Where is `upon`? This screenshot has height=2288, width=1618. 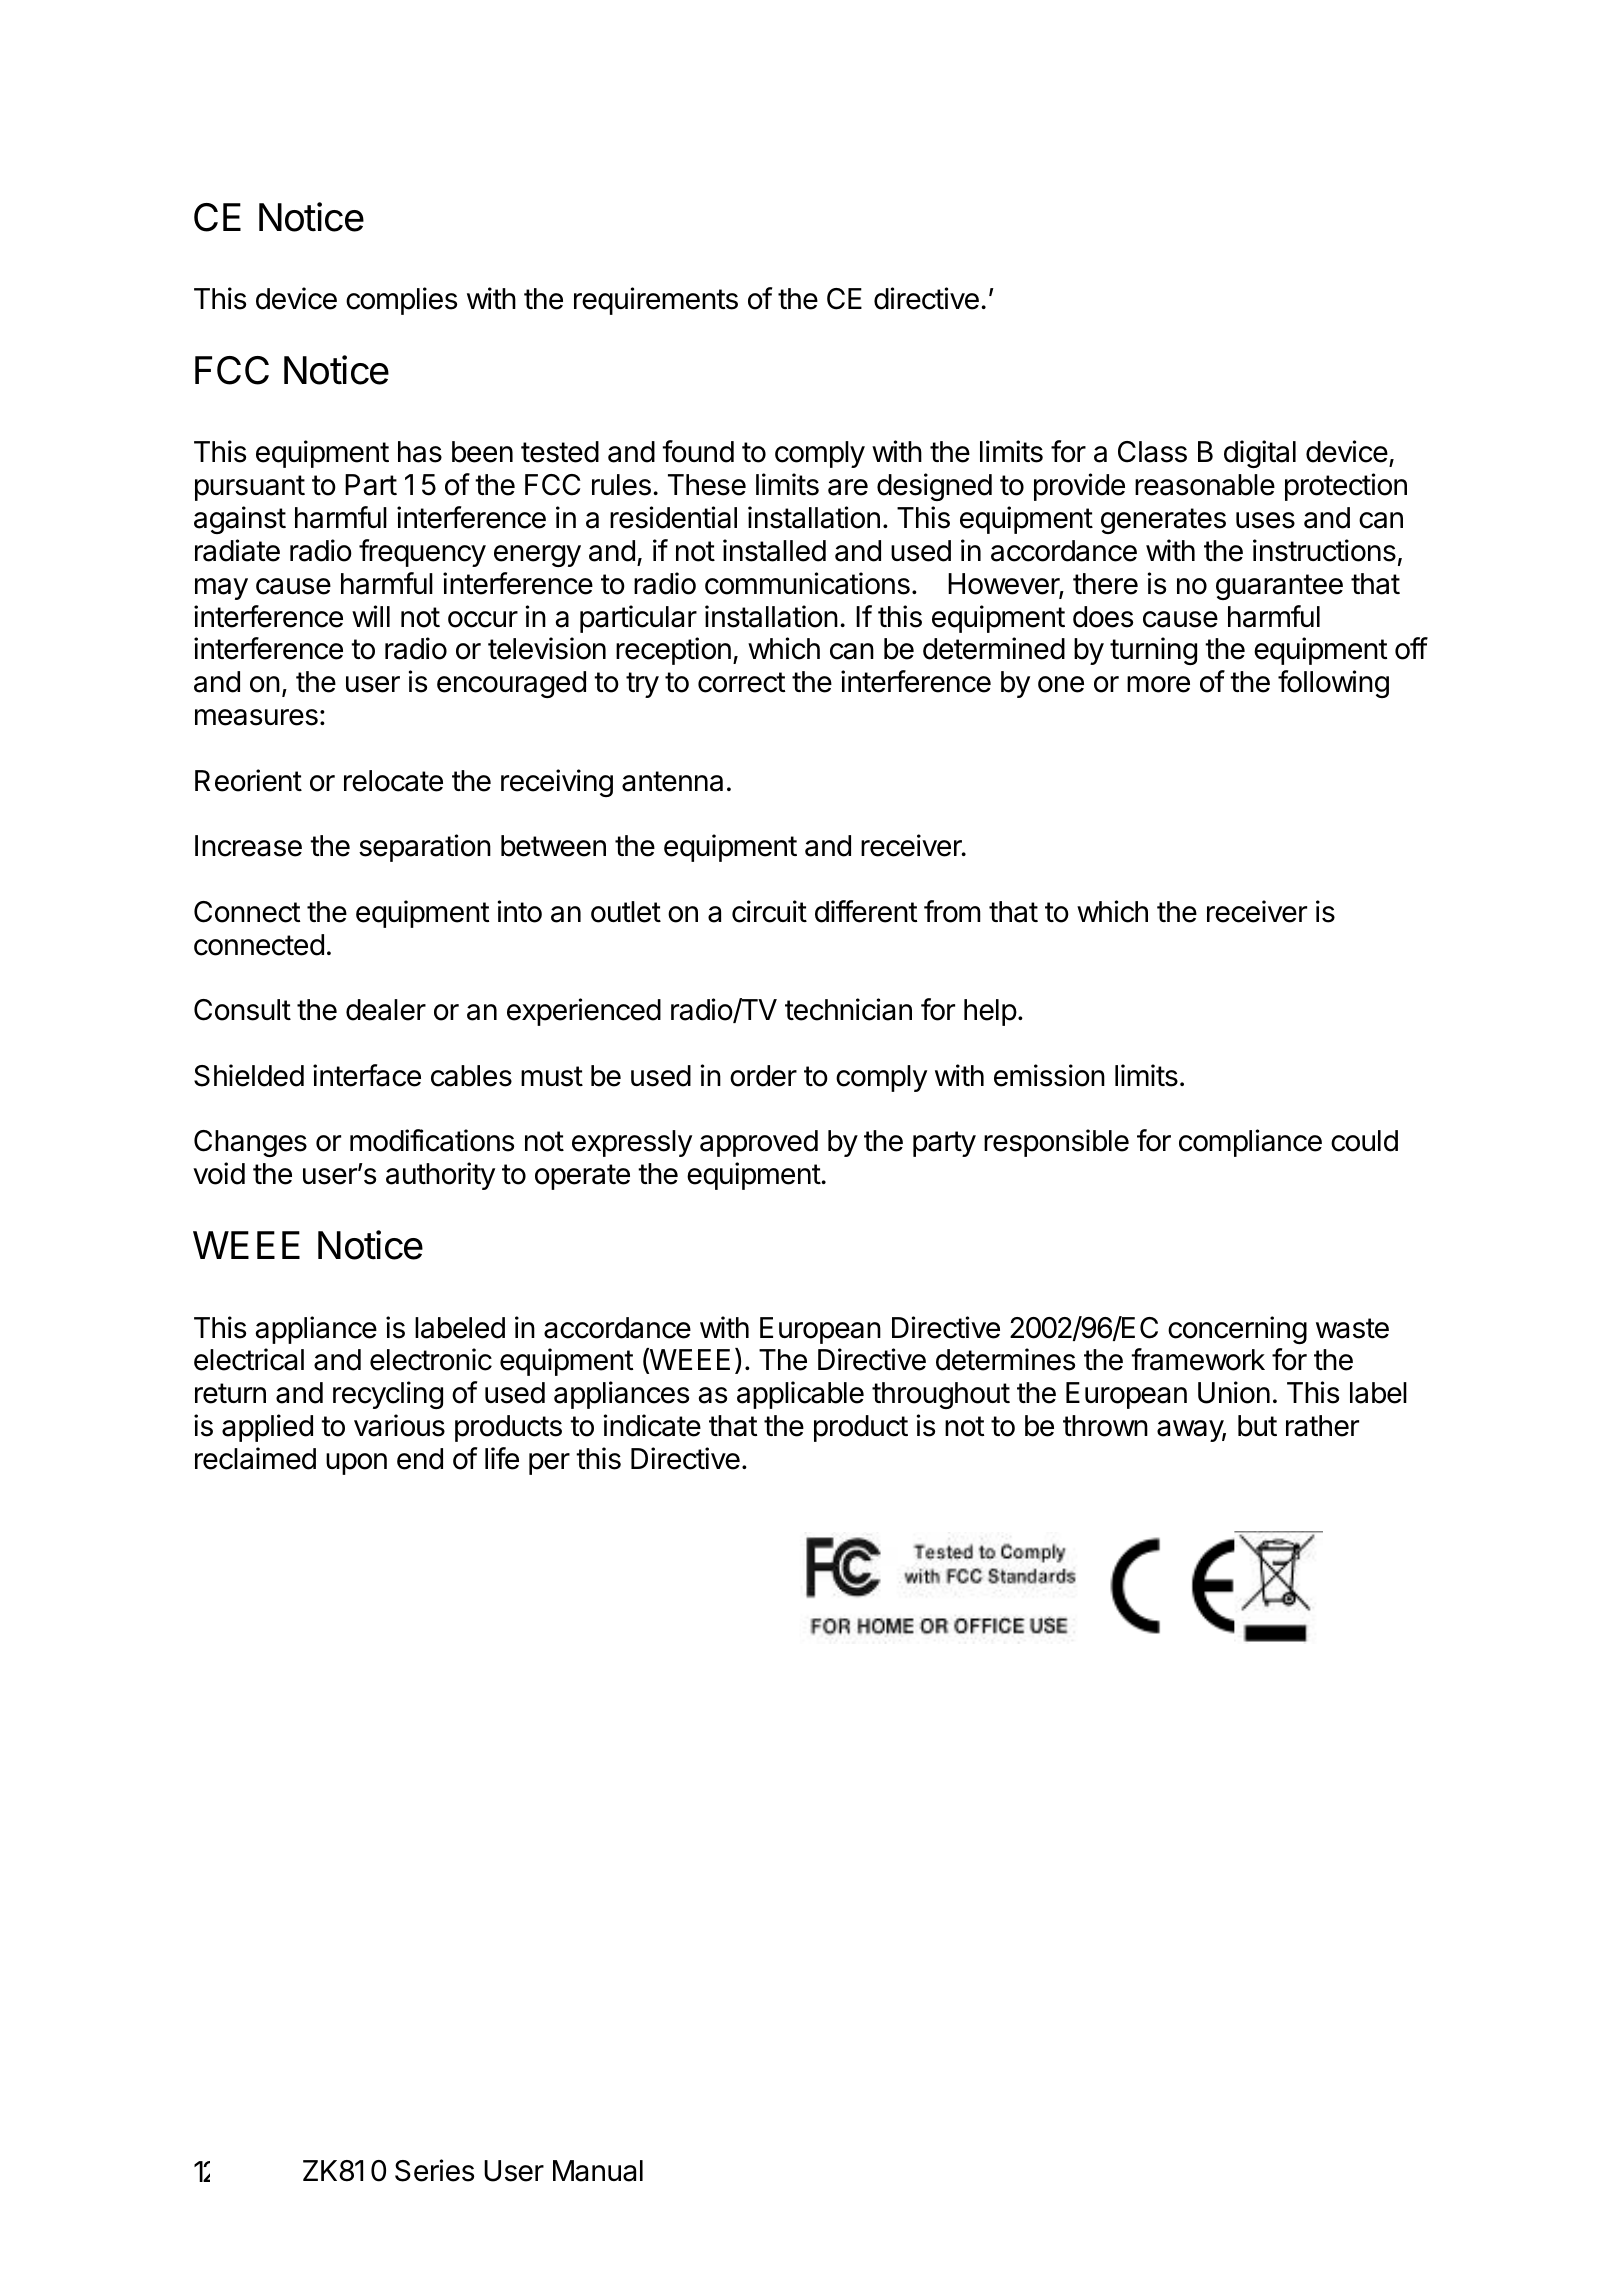 upon is located at coordinates (356, 1464).
